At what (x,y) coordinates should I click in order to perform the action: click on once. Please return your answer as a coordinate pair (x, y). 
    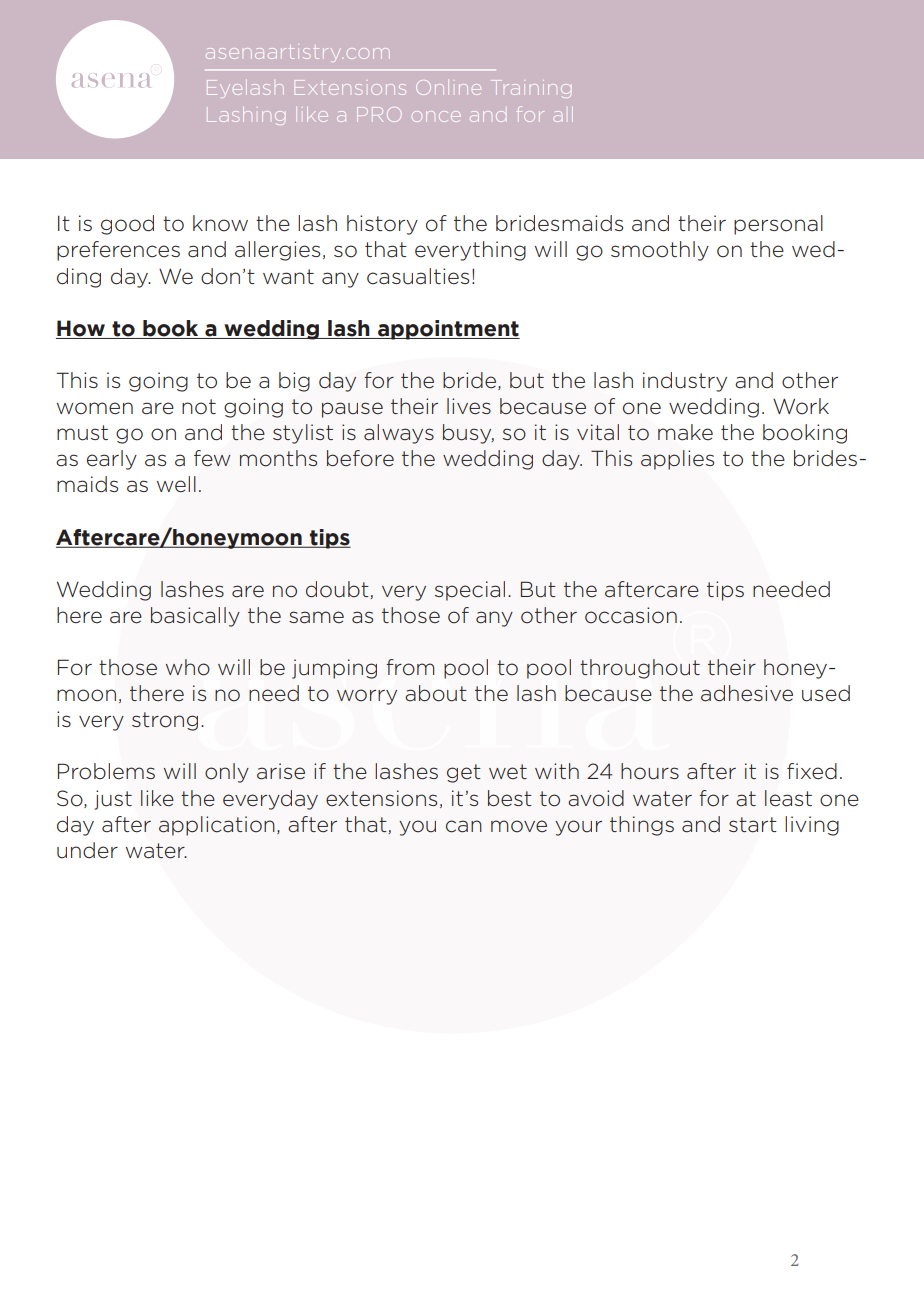
    Looking at the image, I should click on (436, 116).
